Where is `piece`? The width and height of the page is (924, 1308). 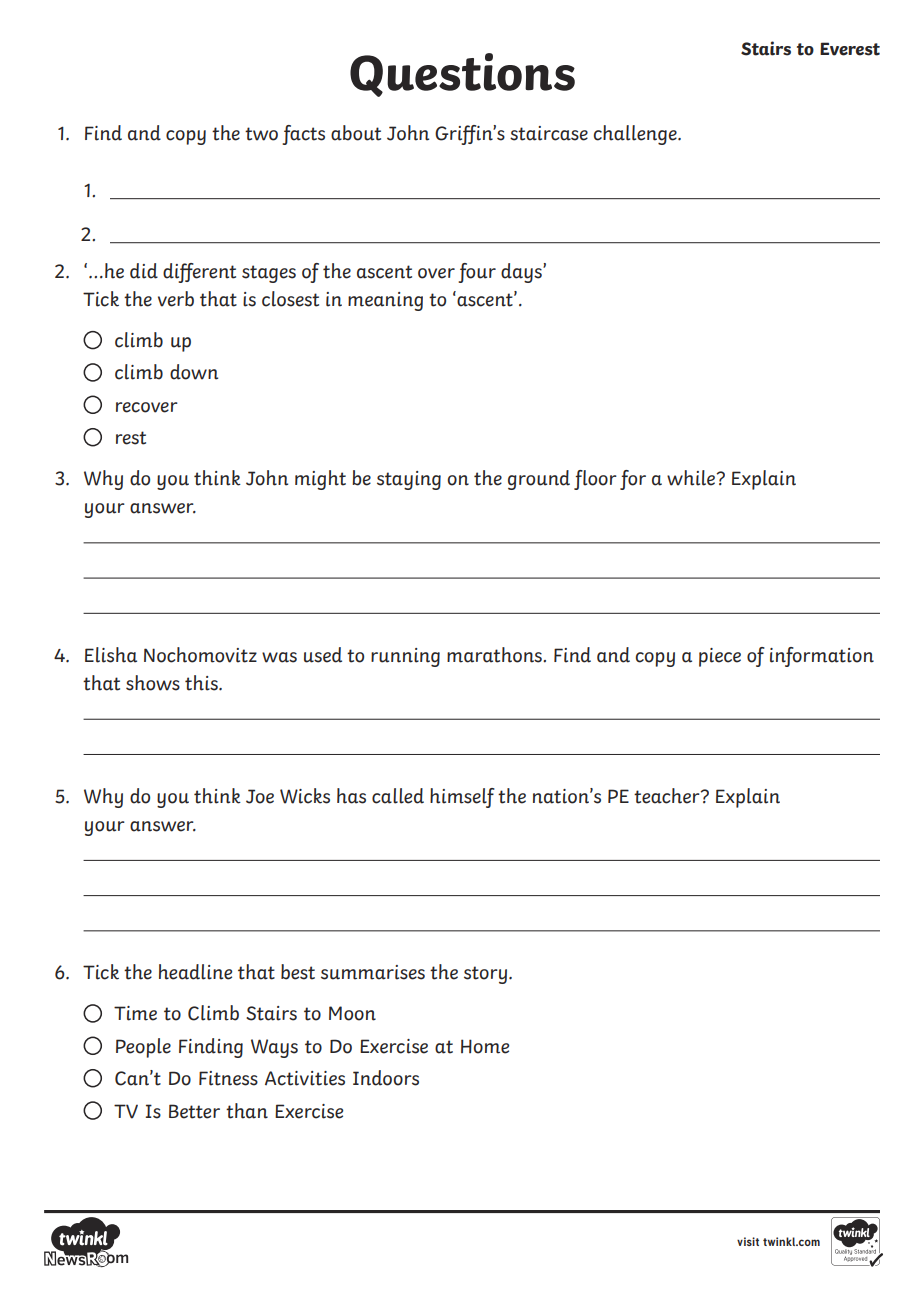 piece is located at coordinates (720, 657).
